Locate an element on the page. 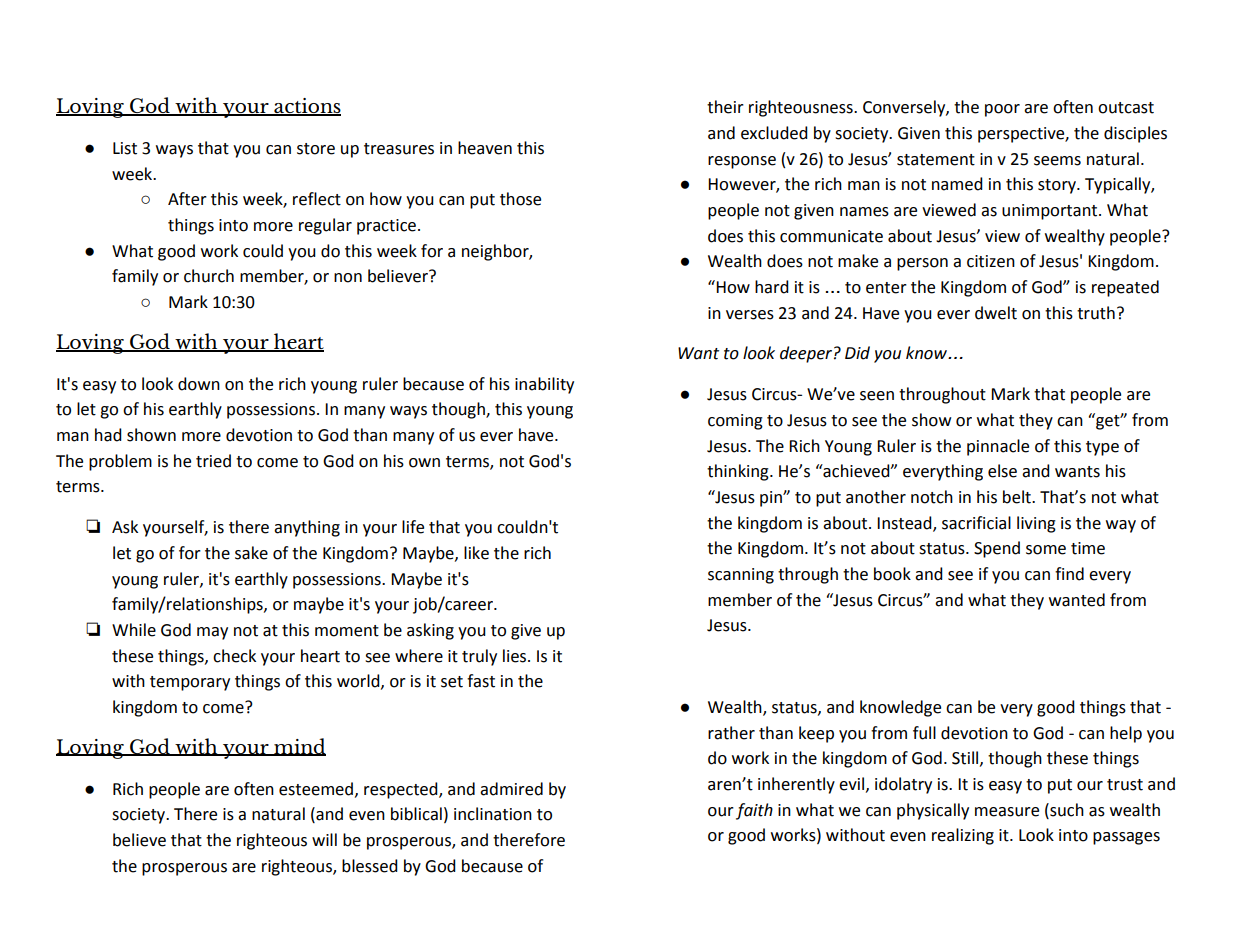 The image size is (1233, 952). inclination is located at coordinates (493, 814).
